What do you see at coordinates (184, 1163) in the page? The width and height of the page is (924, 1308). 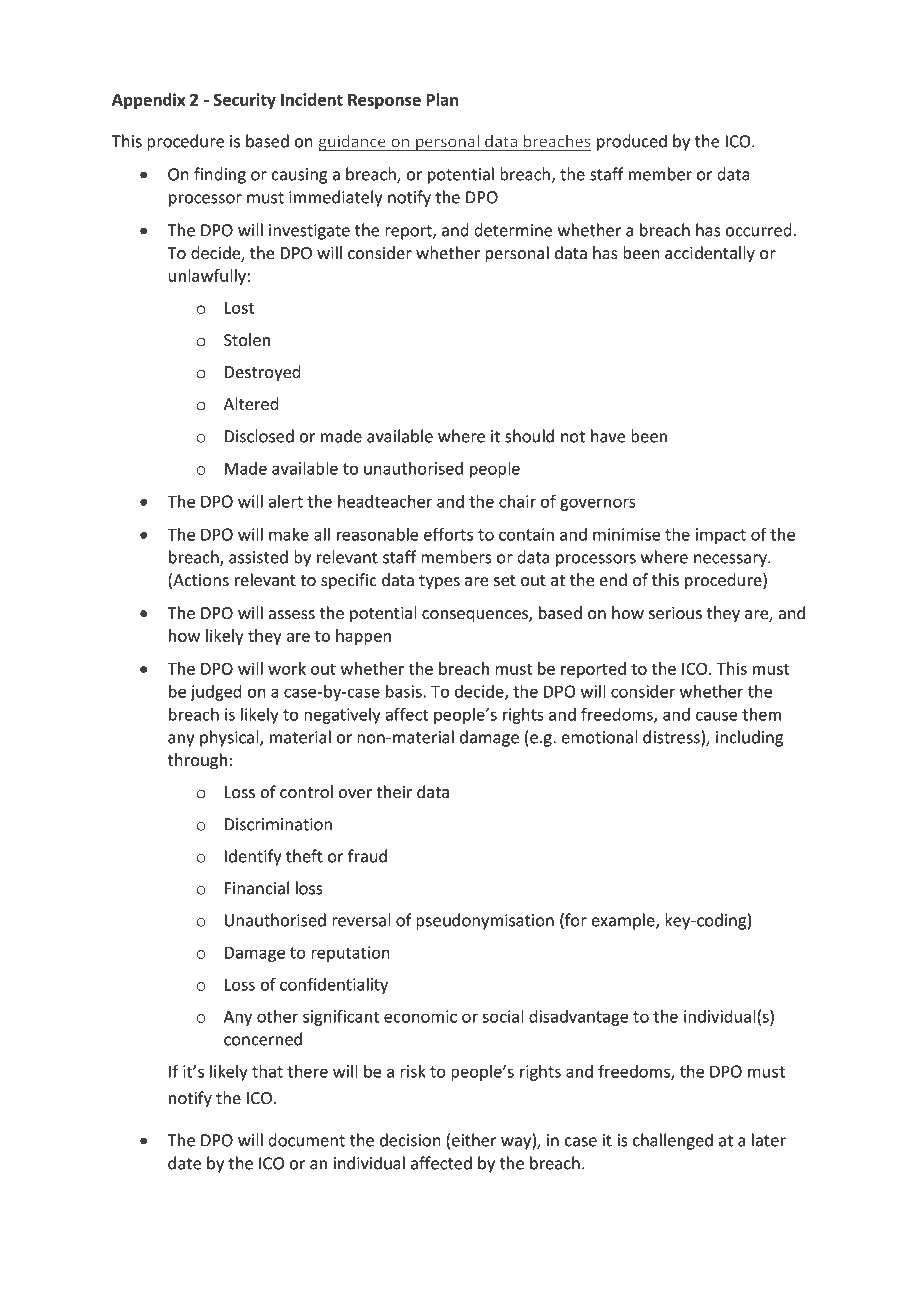 I see `date` at bounding box center [184, 1163].
